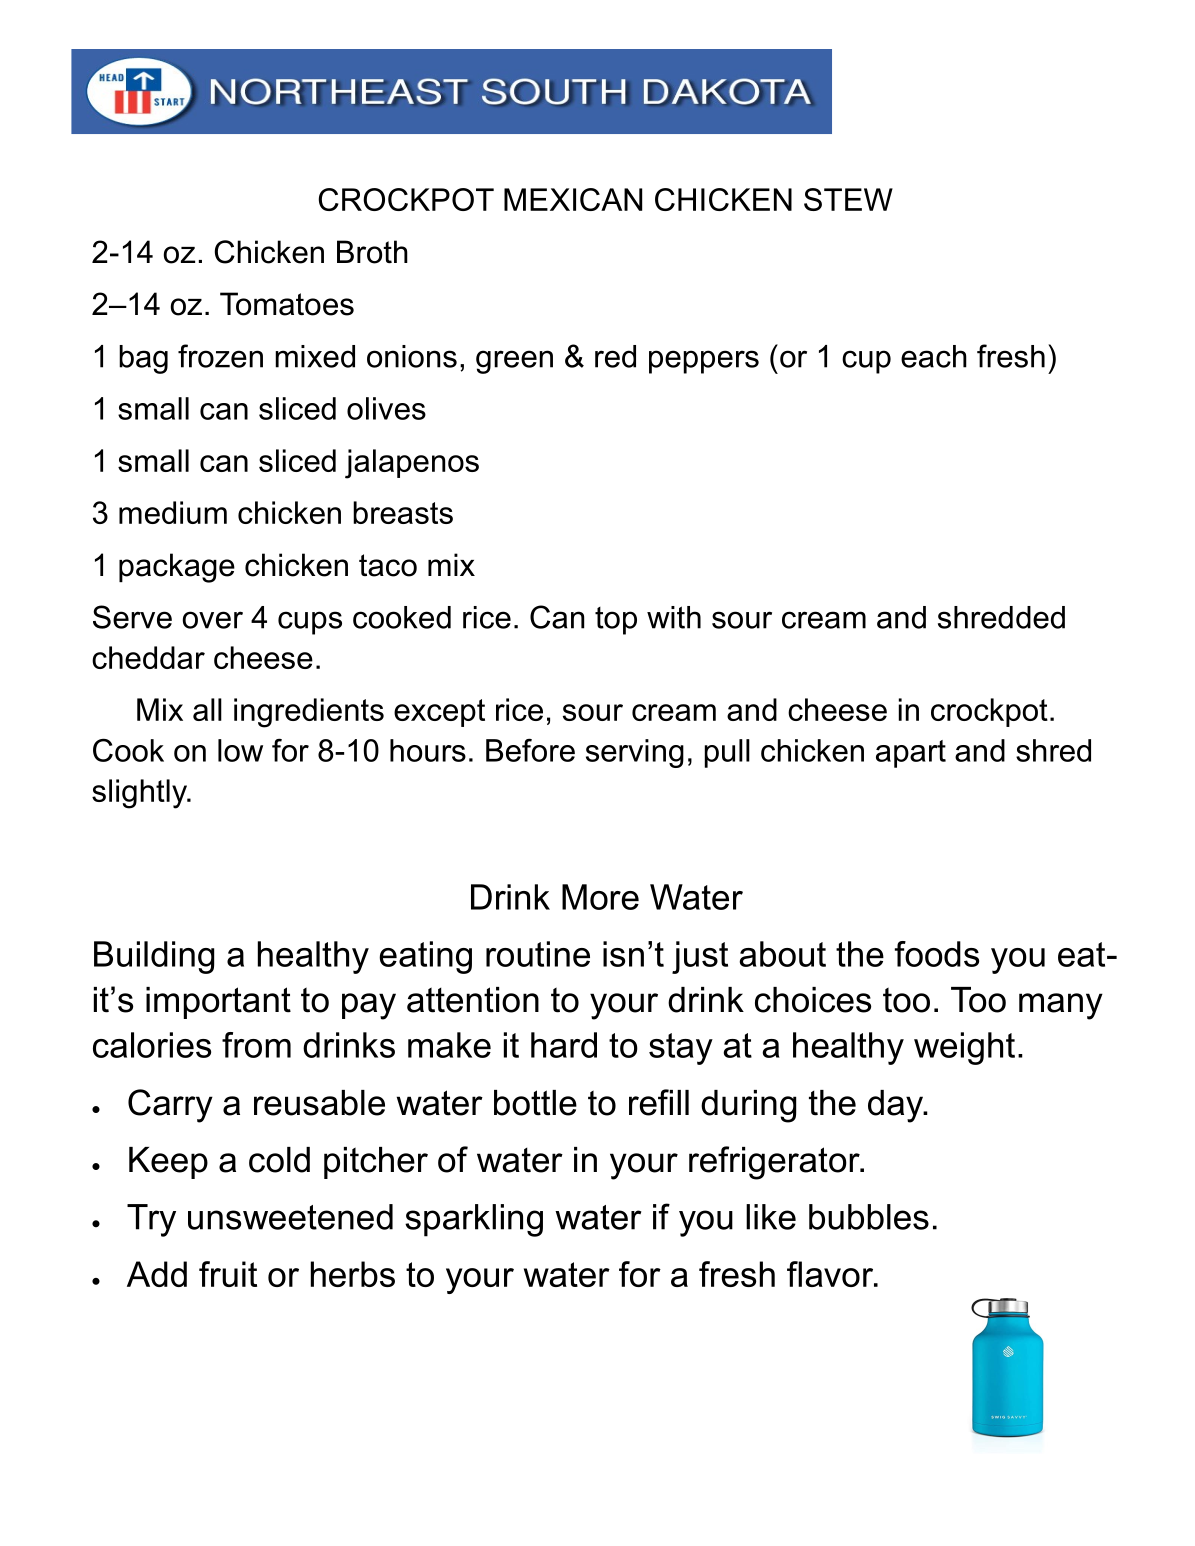 This screenshot has width=1195, height=1546. Describe the element at coordinates (240, 750) in the screenshot. I see `low` at that location.
